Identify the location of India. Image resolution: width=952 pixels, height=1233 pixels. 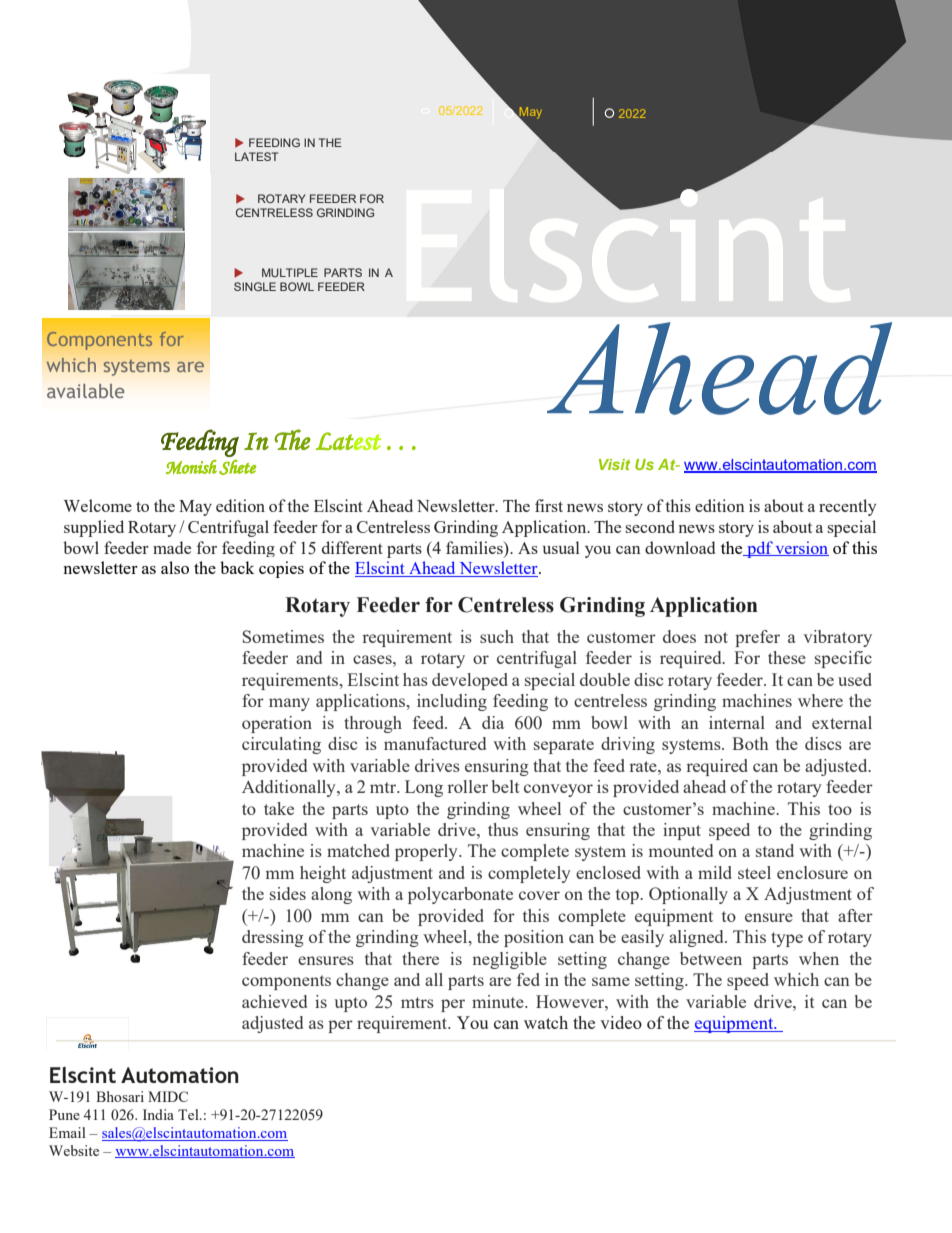
(158, 1114).
